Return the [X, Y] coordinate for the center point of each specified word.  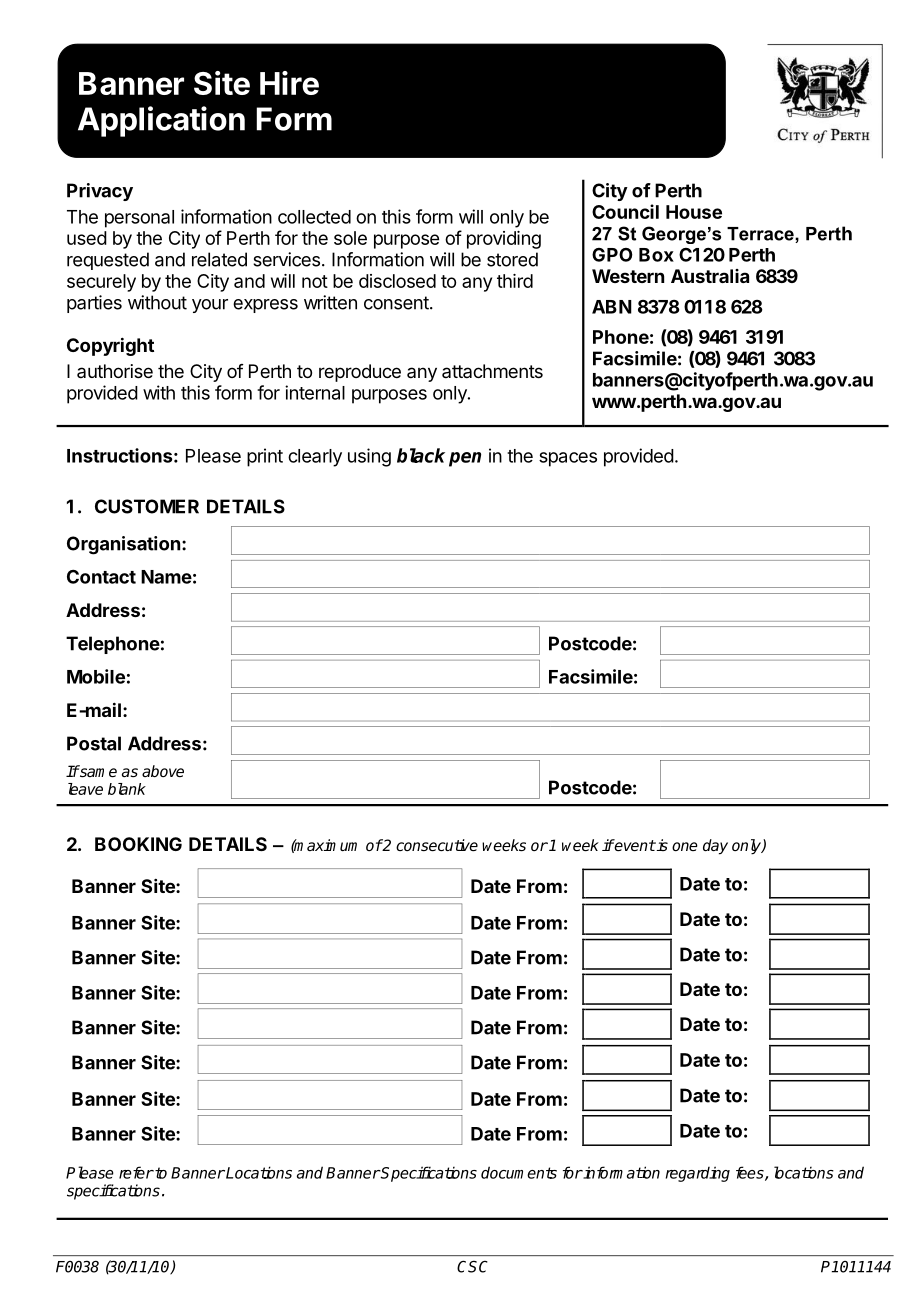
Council [625, 211]
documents [519, 1172]
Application [161, 121]
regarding [698, 1174]
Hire [289, 83]
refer [136, 1172]
